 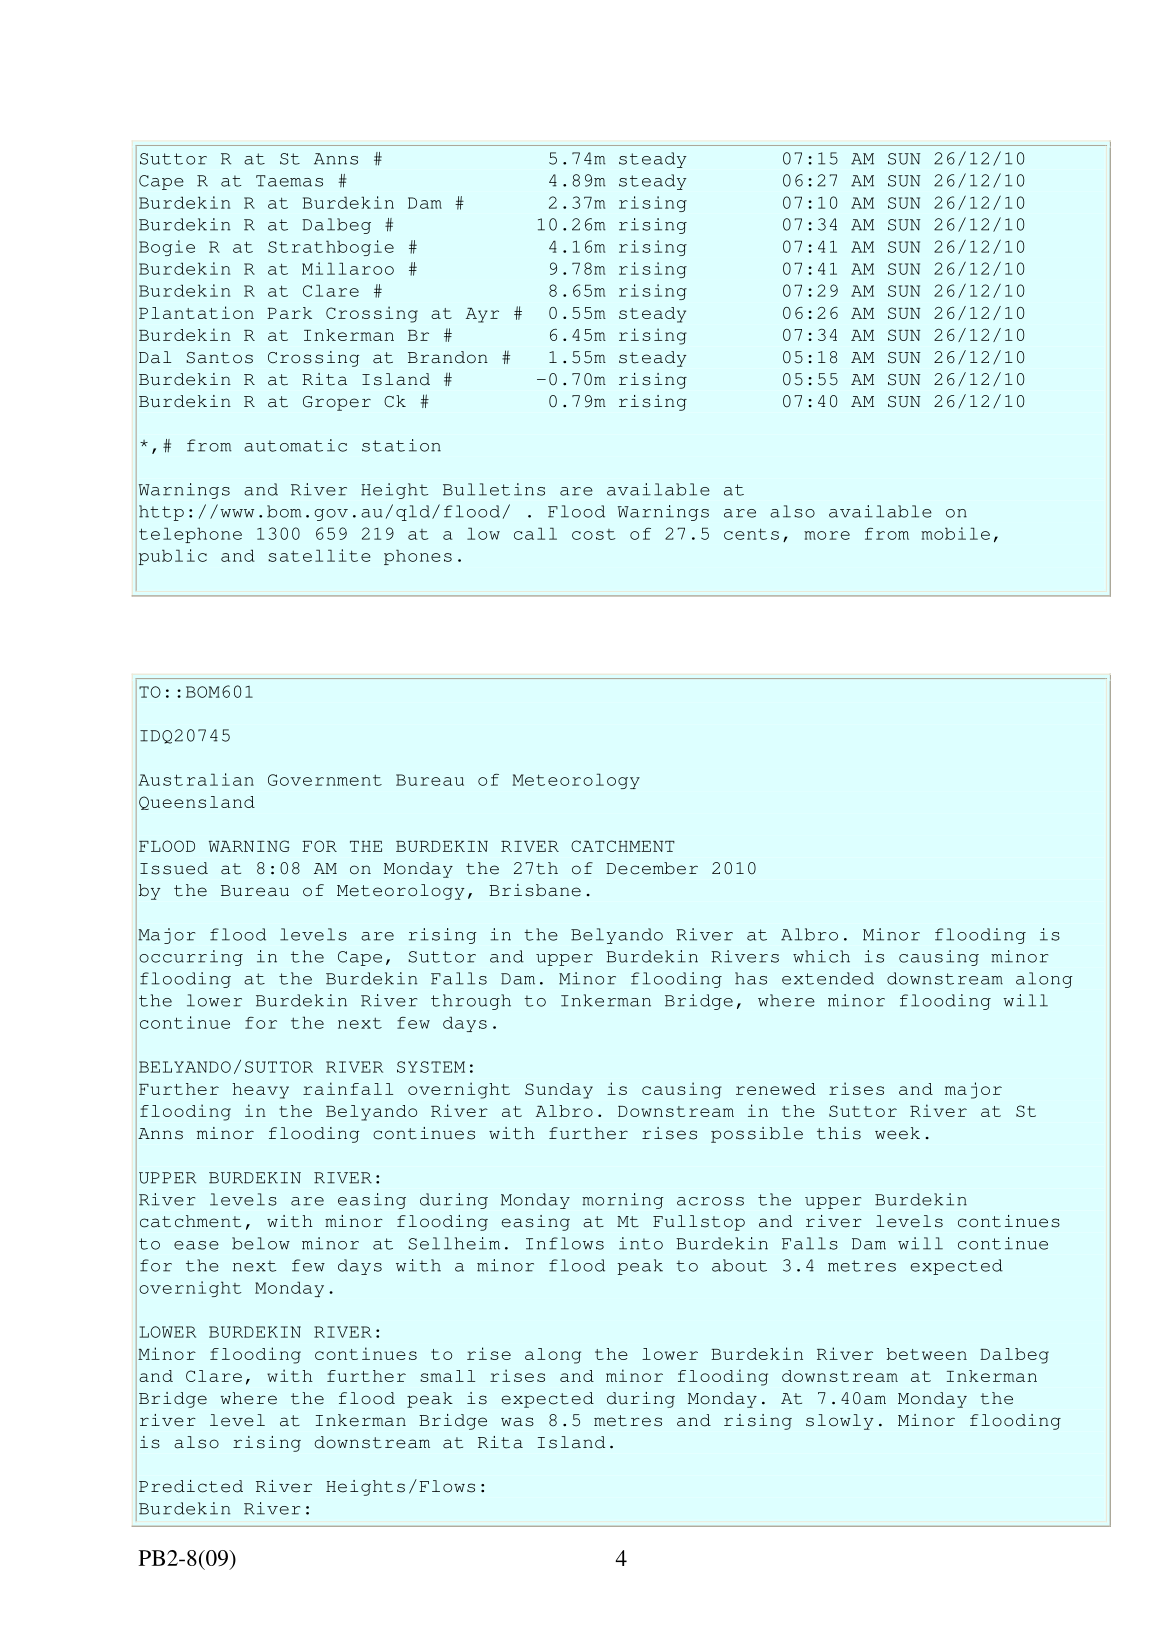 I want to click on satellite, so click(x=319, y=555).
